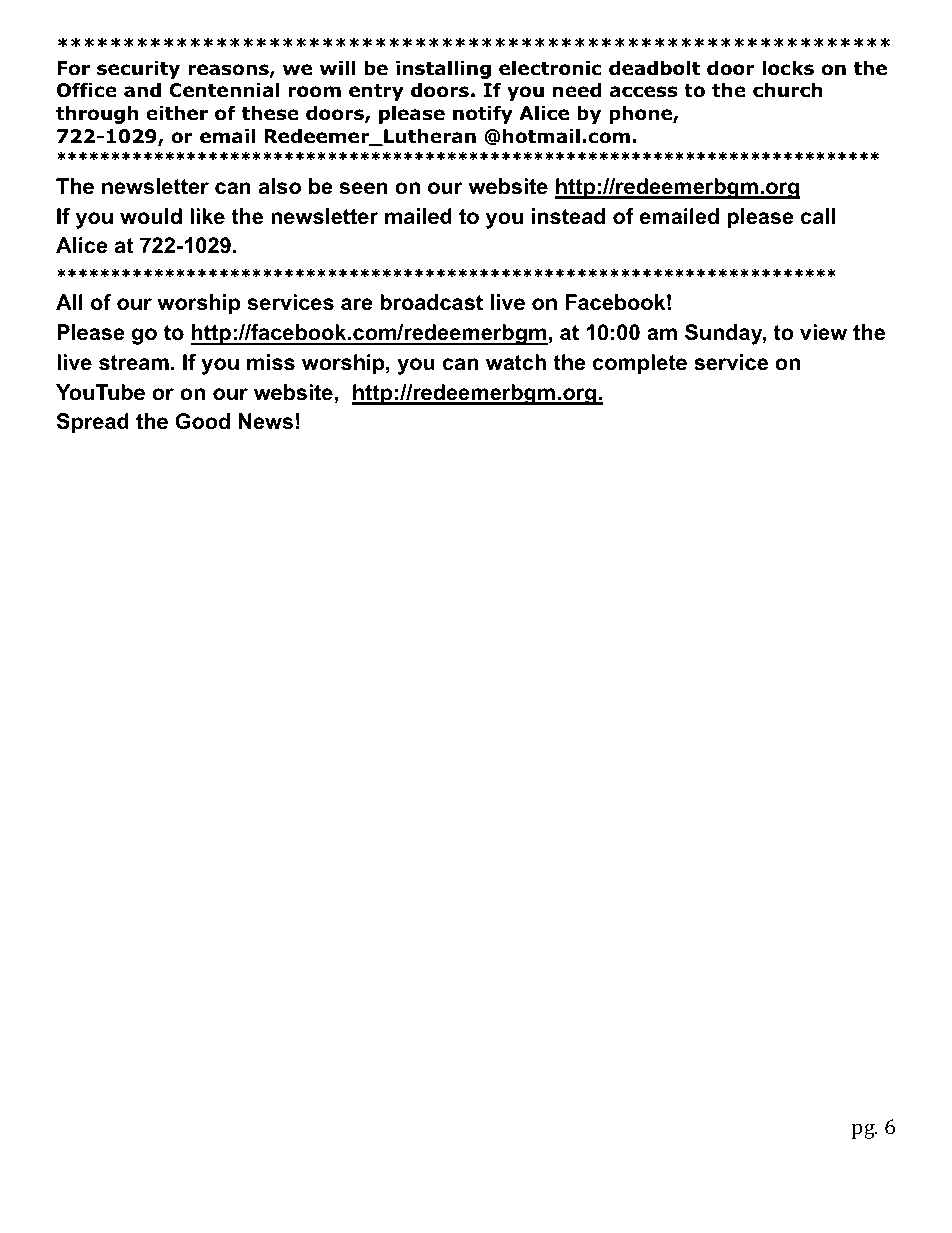 This screenshot has width=952, height=1233. Describe the element at coordinates (138, 69) in the screenshot. I see `security` at that location.
